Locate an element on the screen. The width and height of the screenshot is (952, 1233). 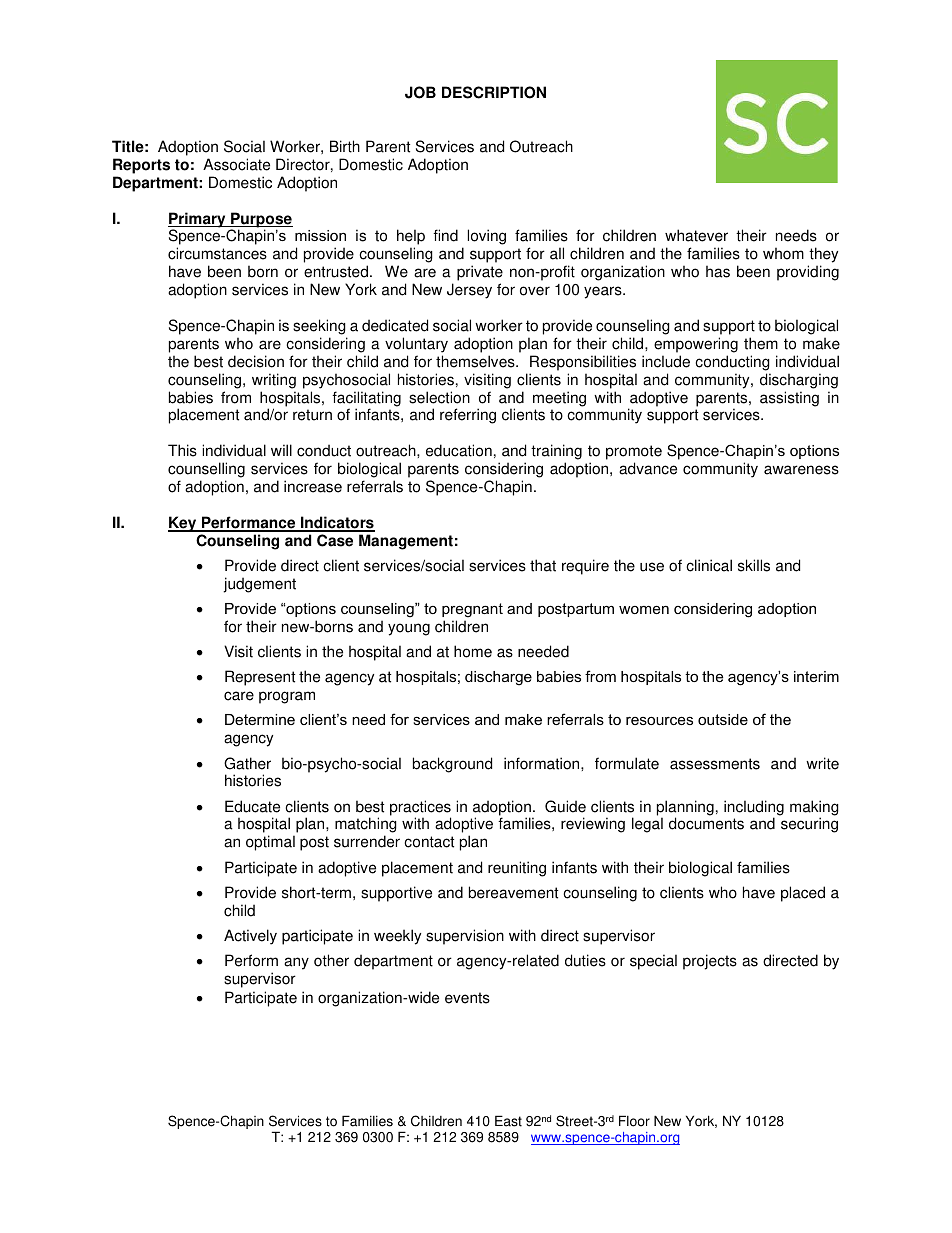
whatever is located at coordinates (696, 235).
